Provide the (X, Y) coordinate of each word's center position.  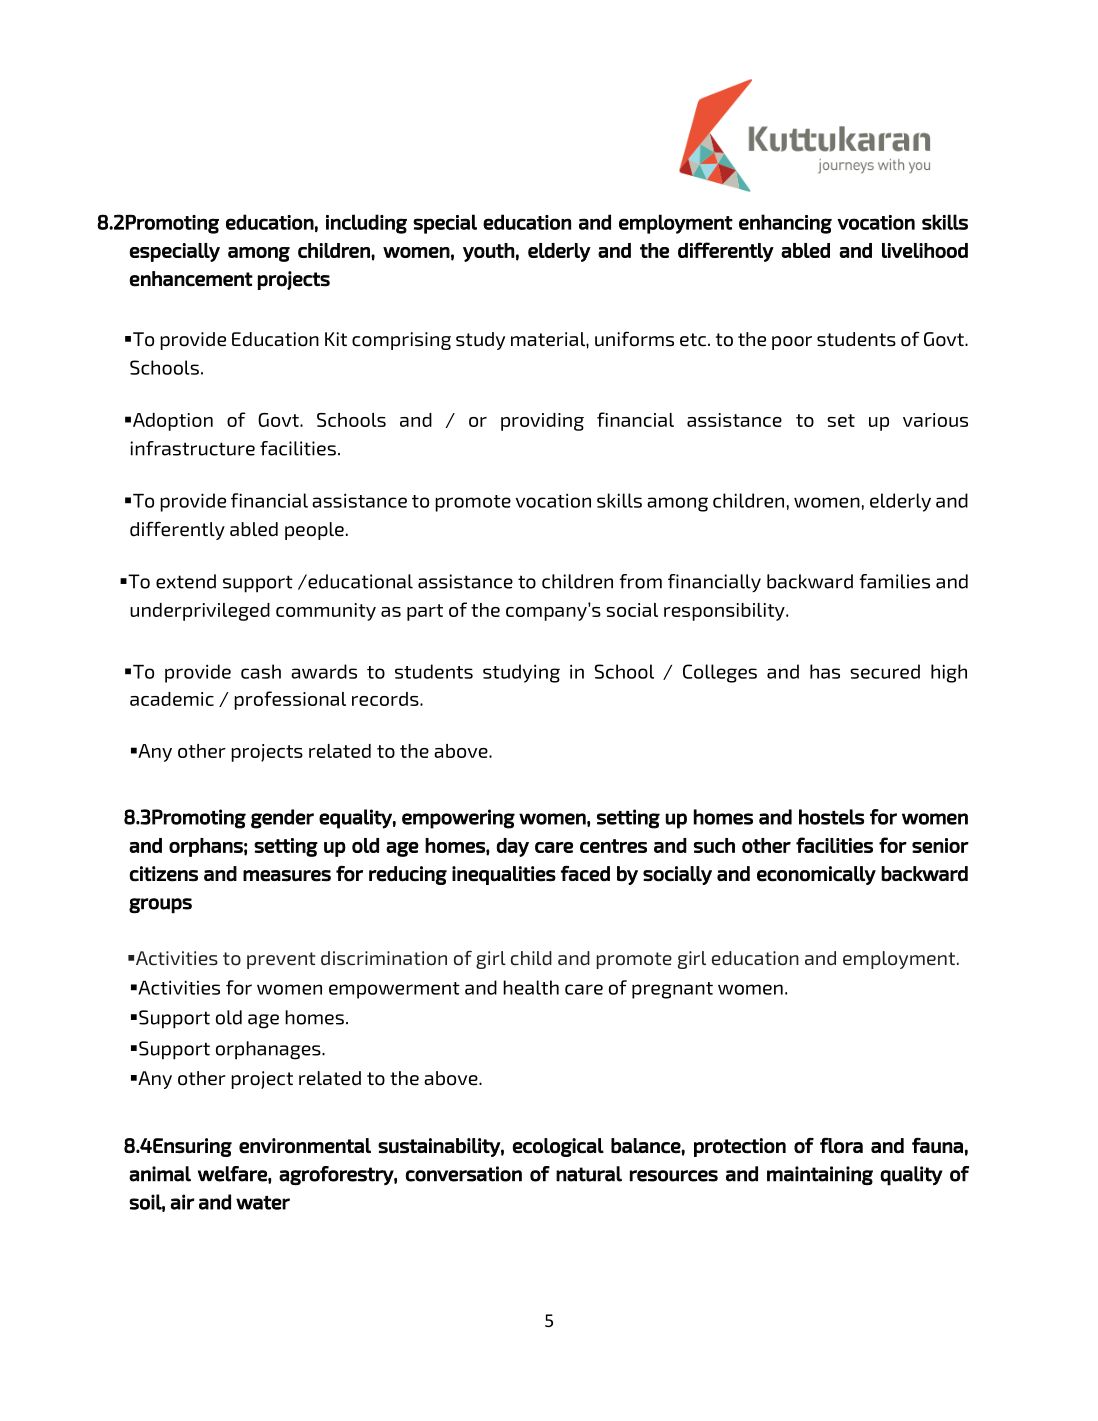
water (263, 1203)
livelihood (925, 250)
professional (290, 700)
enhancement (191, 279)
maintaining (820, 1175)
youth (488, 252)
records (386, 699)
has (825, 671)
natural (589, 1174)
